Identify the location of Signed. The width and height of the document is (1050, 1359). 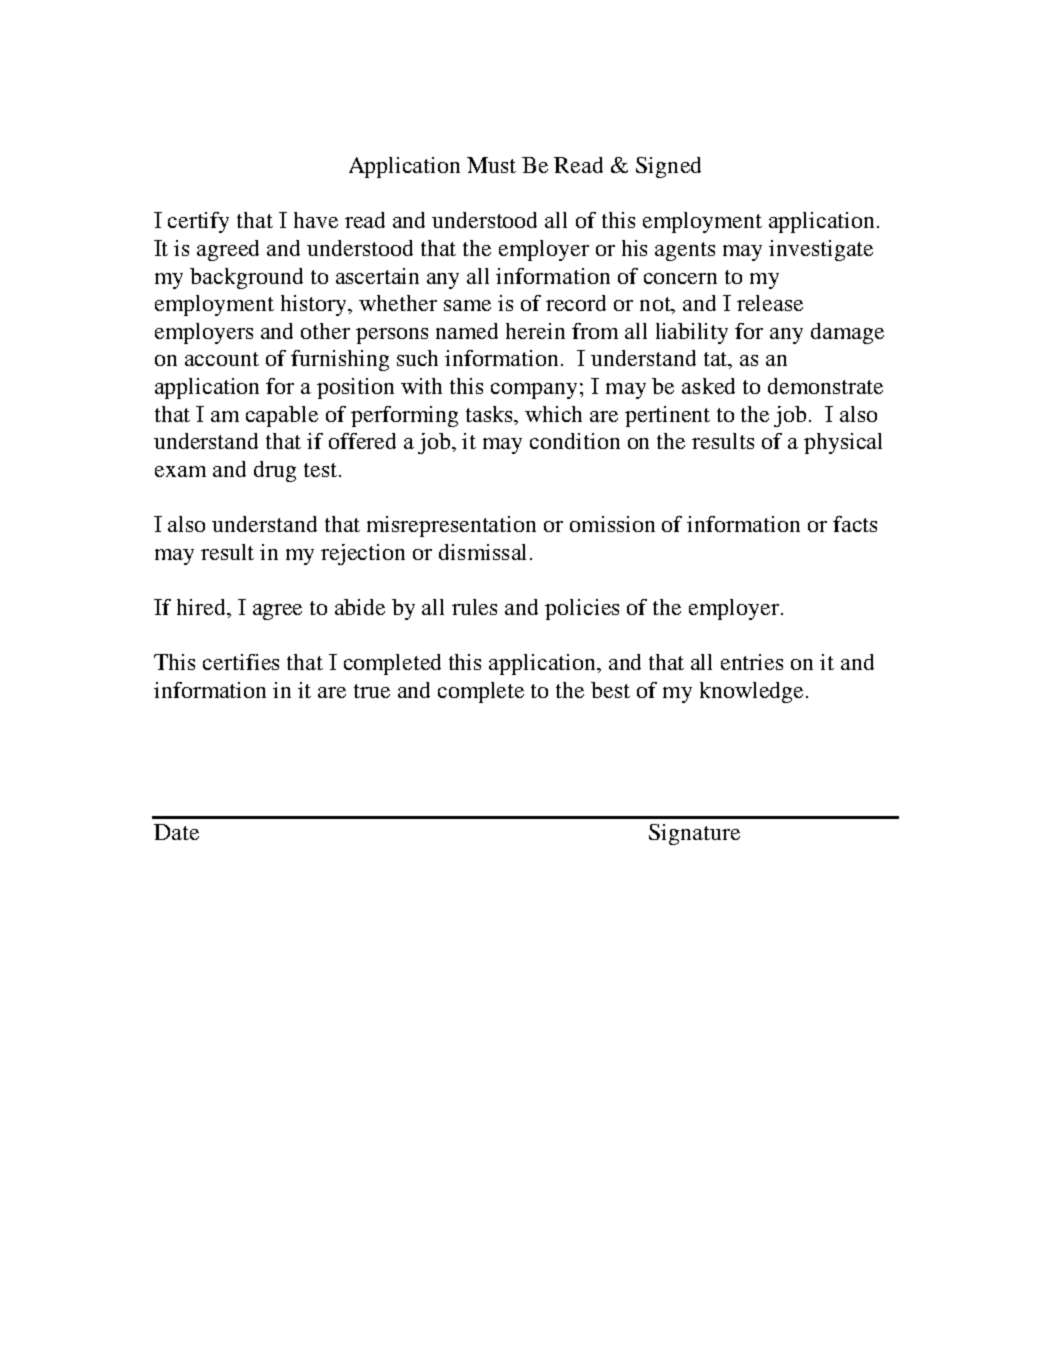
(668, 167).
